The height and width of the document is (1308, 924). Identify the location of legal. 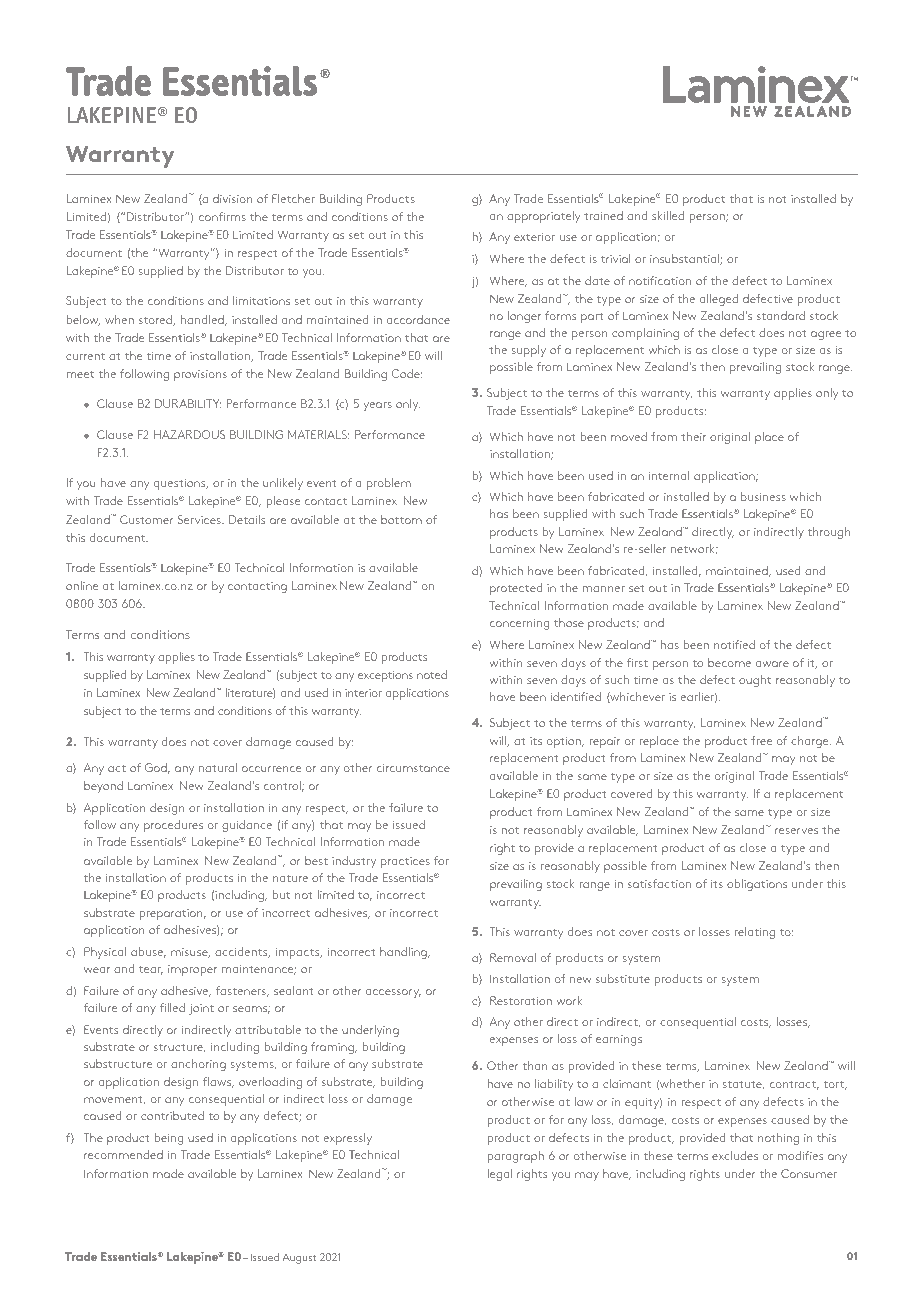
(500, 1175).
